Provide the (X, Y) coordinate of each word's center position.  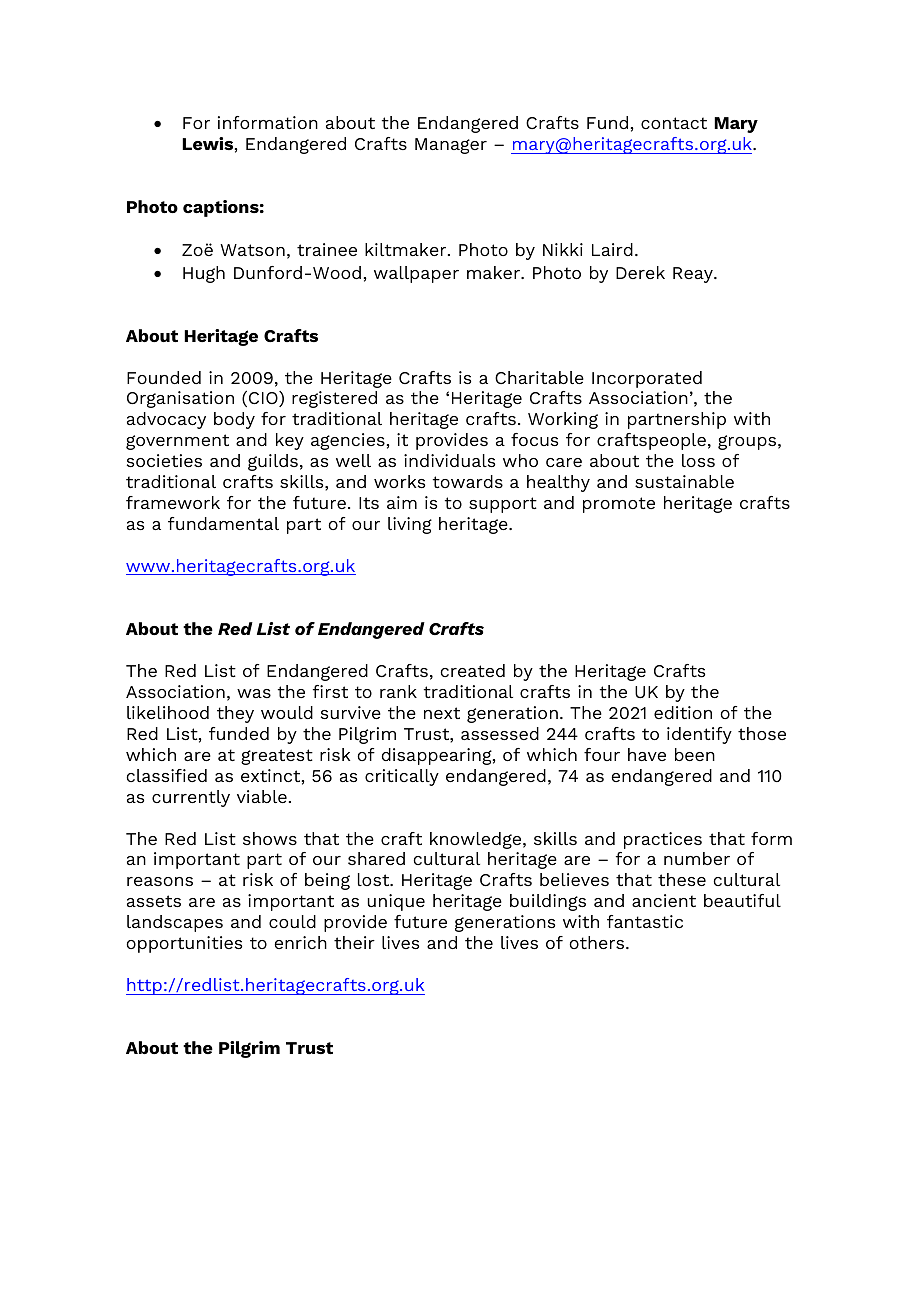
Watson (252, 250)
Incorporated (647, 379)
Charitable (539, 377)
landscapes (175, 923)
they (235, 714)
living (410, 525)
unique (396, 902)
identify (699, 735)
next (442, 713)
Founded (164, 377)
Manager (451, 146)
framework (173, 502)
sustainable (684, 481)
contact (674, 123)
